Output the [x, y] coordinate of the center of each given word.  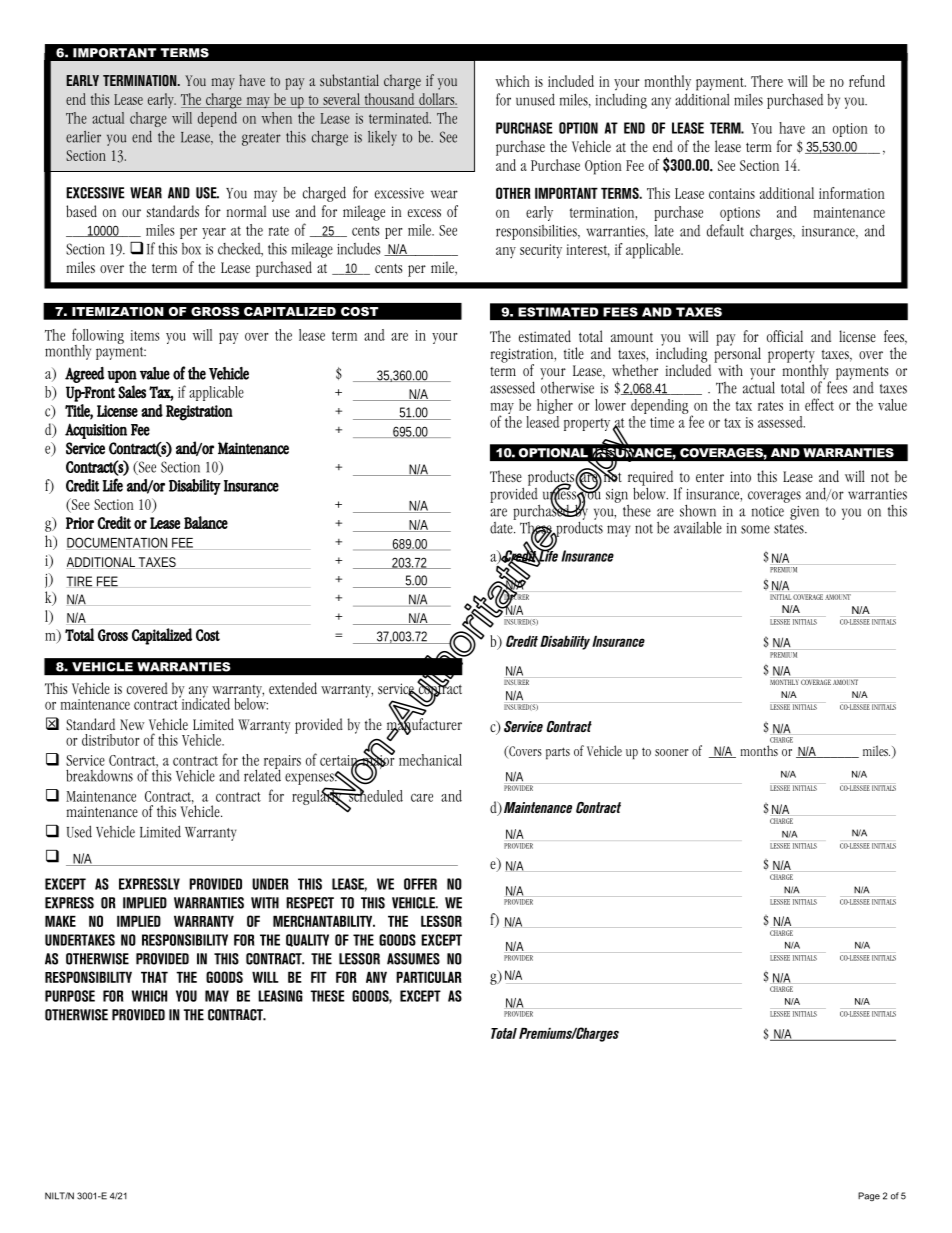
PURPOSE [70, 996]
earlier [83, 137]
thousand [389, 100]
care [422, 797]
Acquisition [96, 431]
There [767, 81]
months [759, 750]
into [740, 476]
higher [555, 408]
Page [869, 1196]
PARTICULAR [429, 977]
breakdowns [99, 775]
